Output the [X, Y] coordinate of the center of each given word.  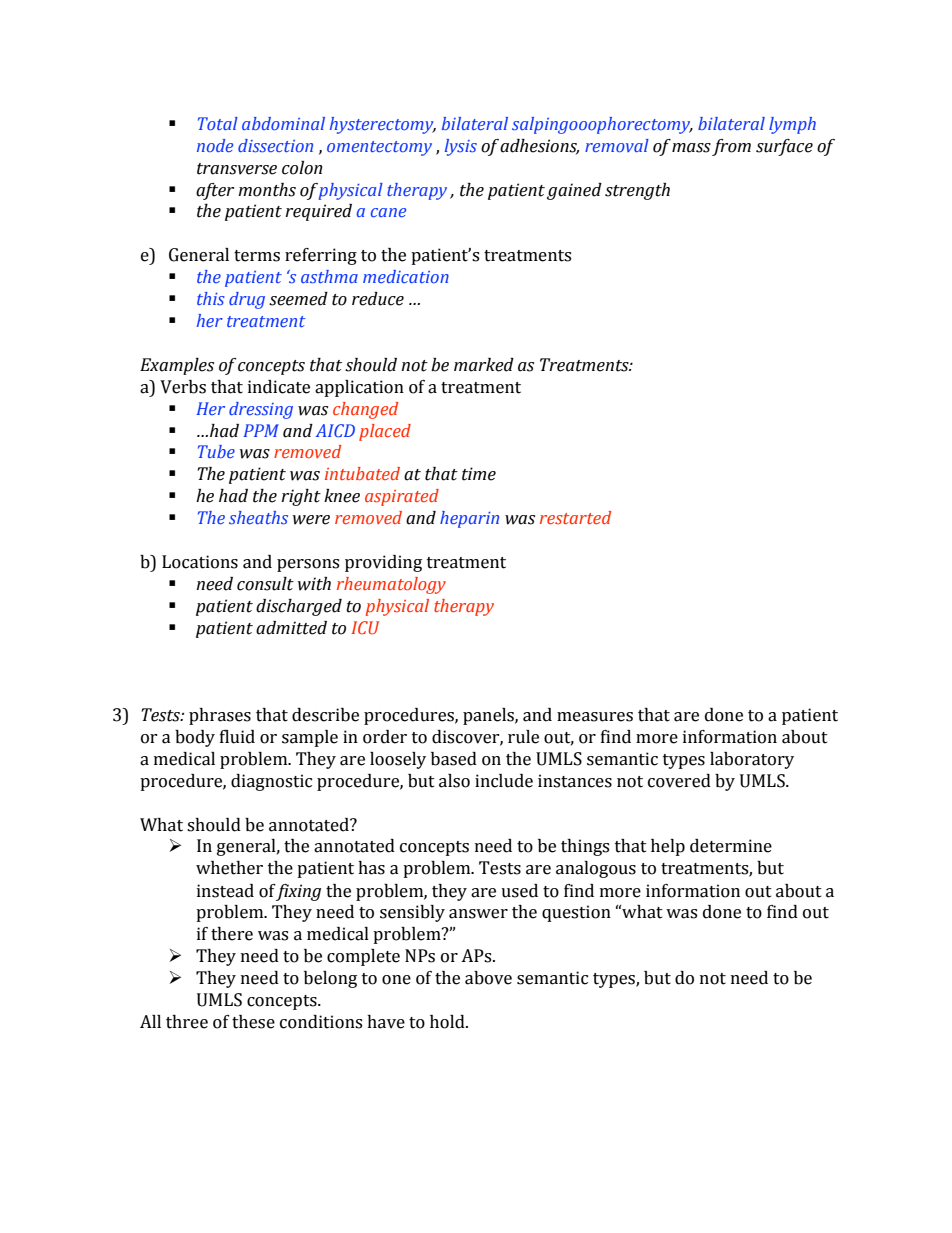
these [253, 1022]
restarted [575, 517]
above [488, 978]
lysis [461, 147]
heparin [469, 519]
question [576, 913]
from [731, 147]
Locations [200, 562]
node [215, 145]
